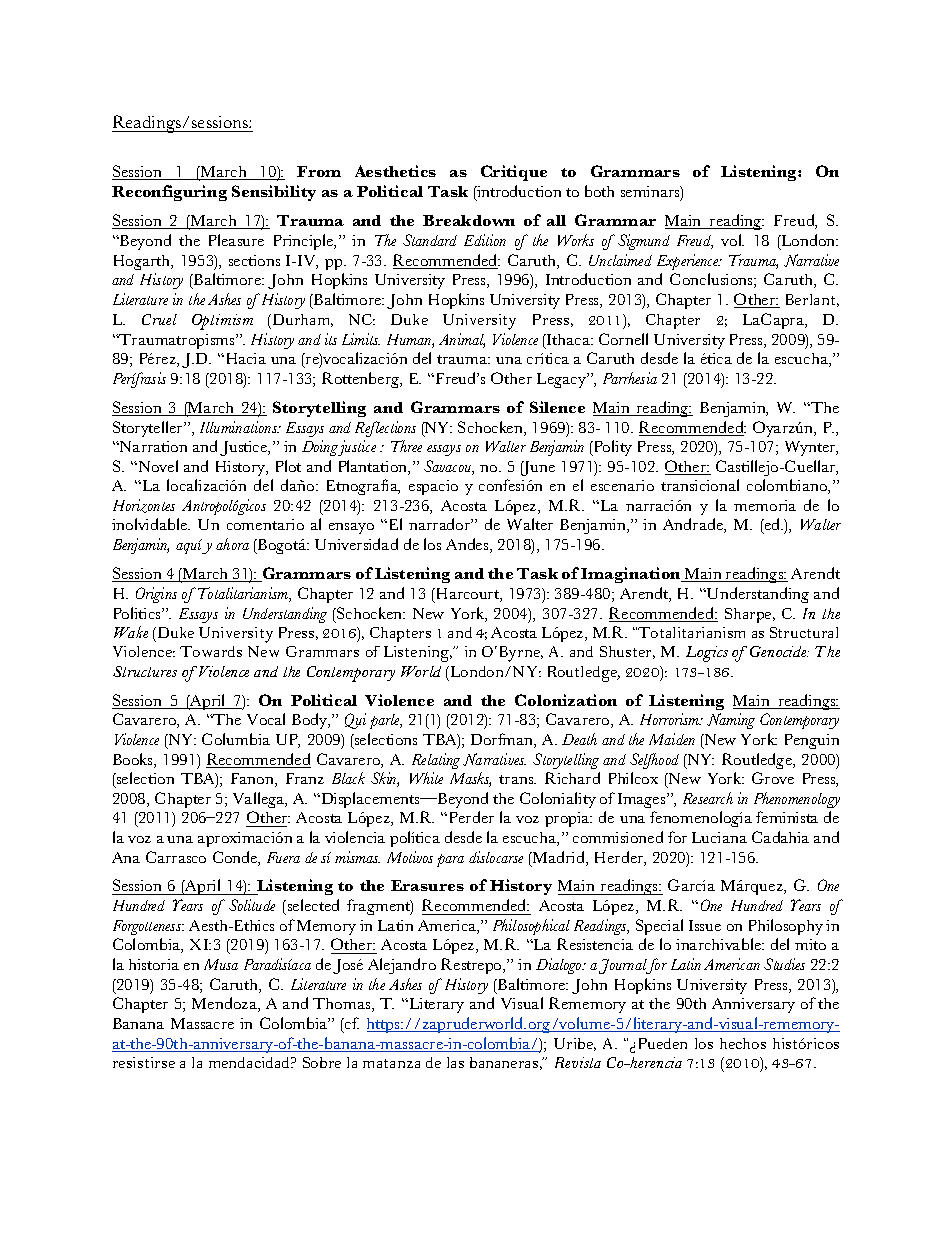  What do you see at coordinates (283, 857) in the screenshot?
I see `Fuera` at bounding box center [283, 857].
